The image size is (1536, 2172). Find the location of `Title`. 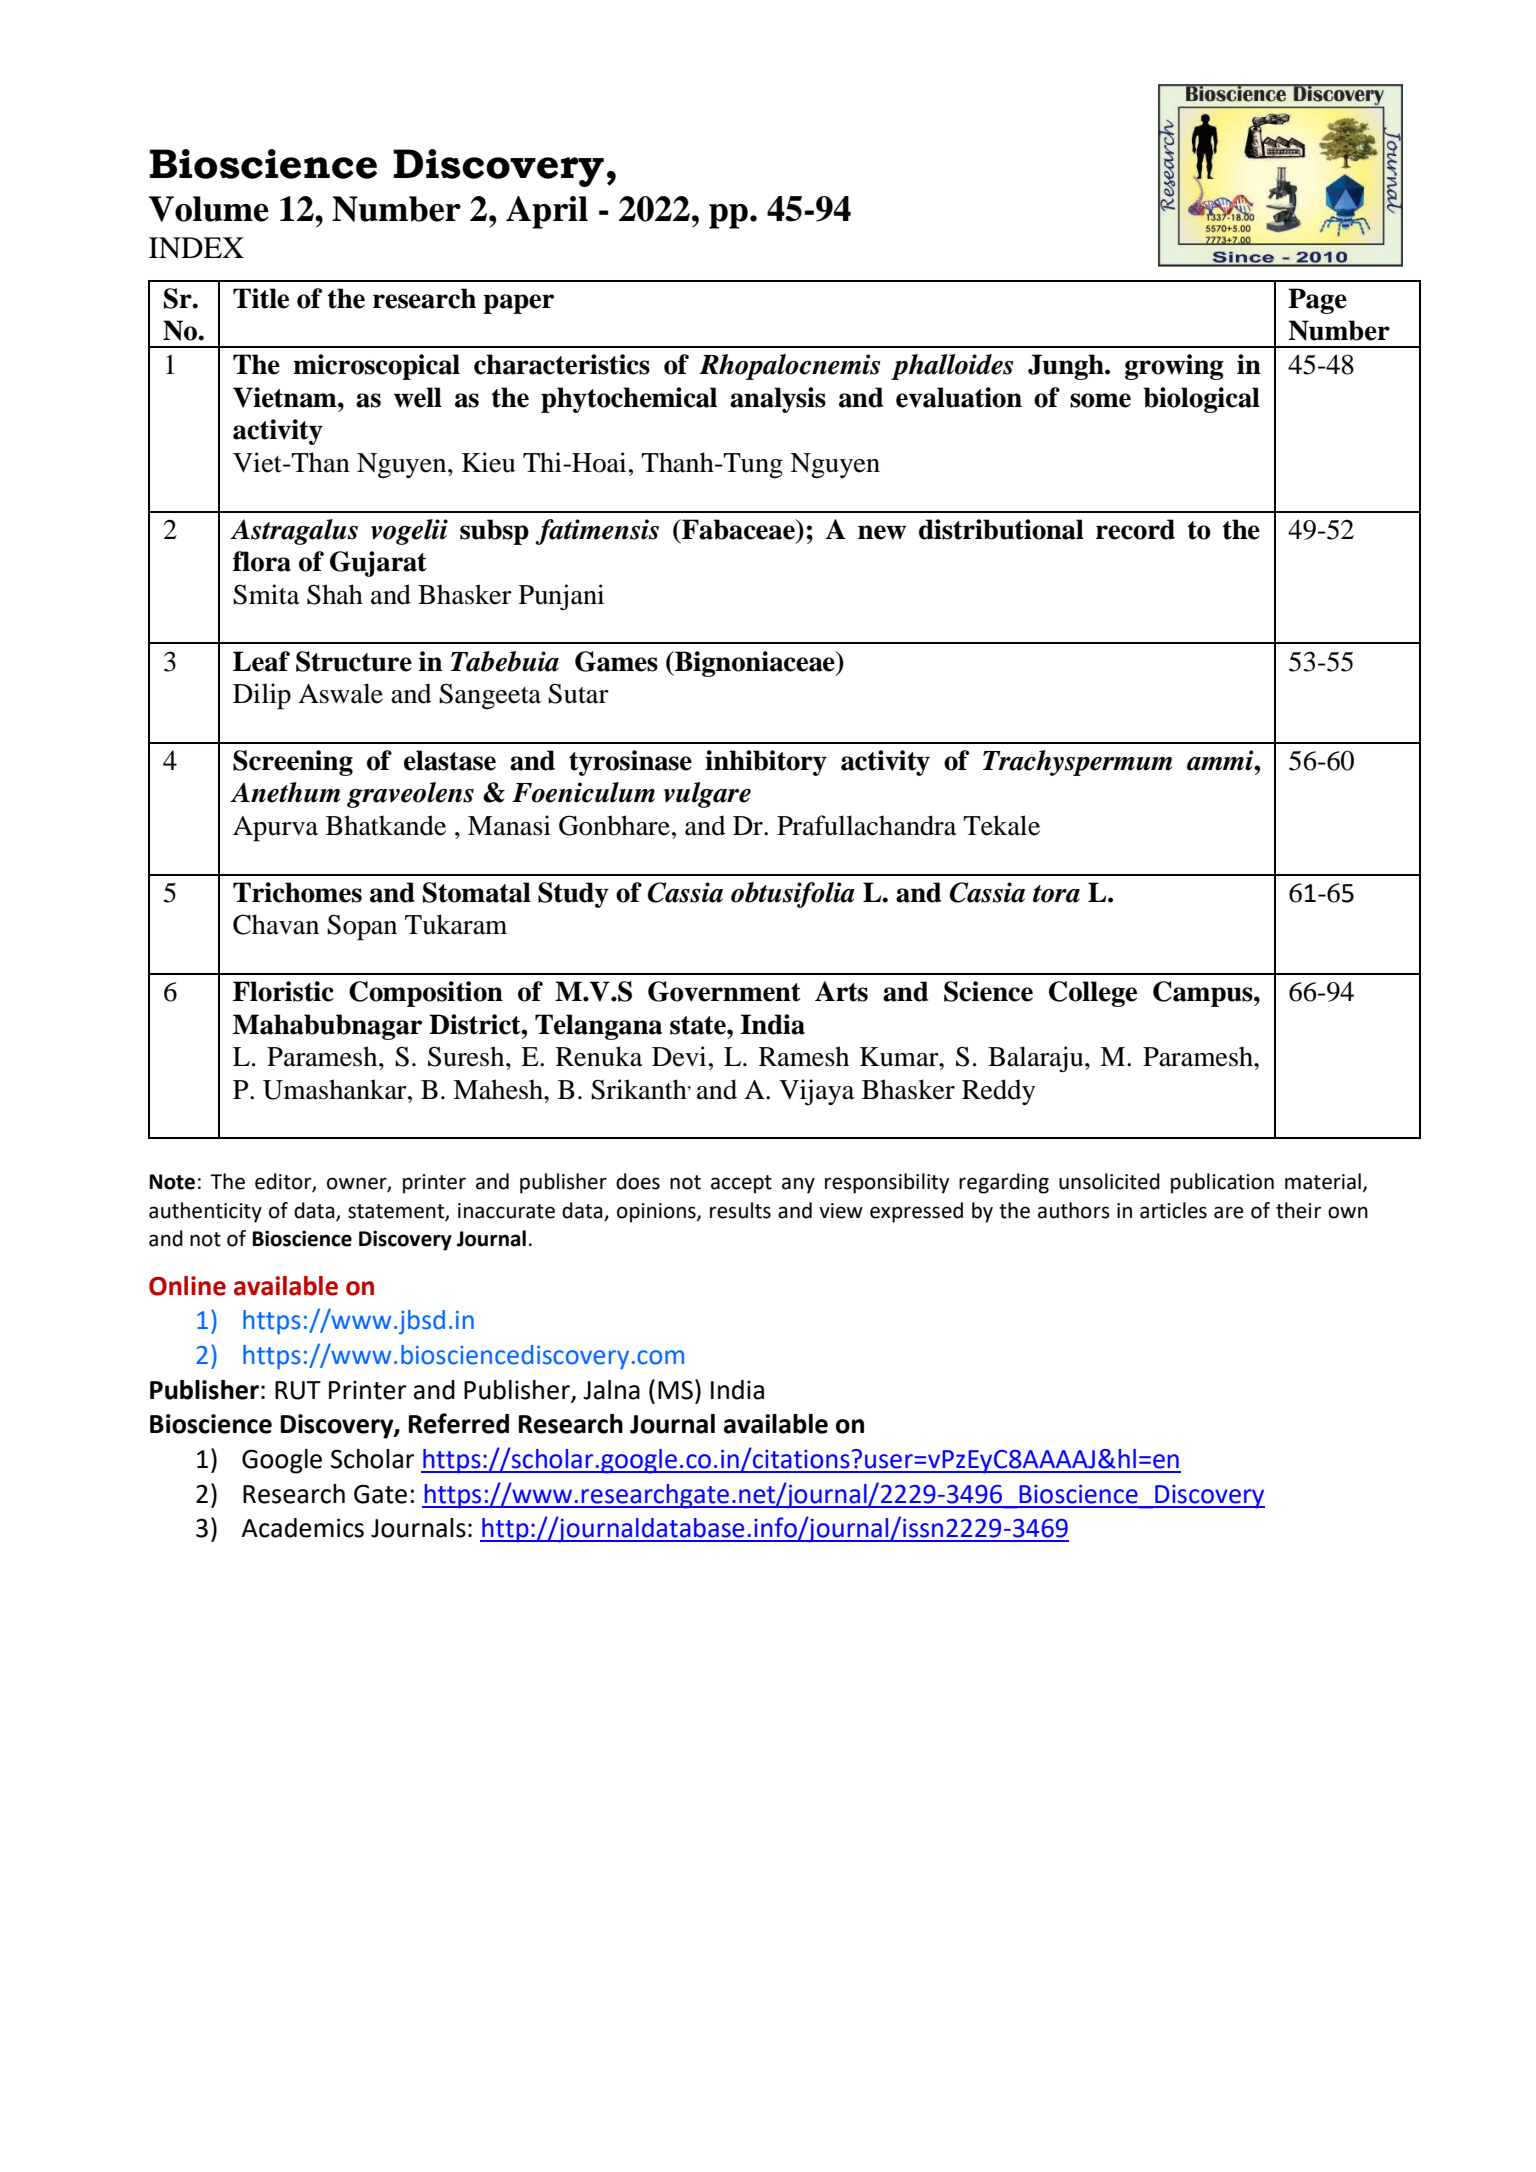

Title is located at coordinates (261, 298).
